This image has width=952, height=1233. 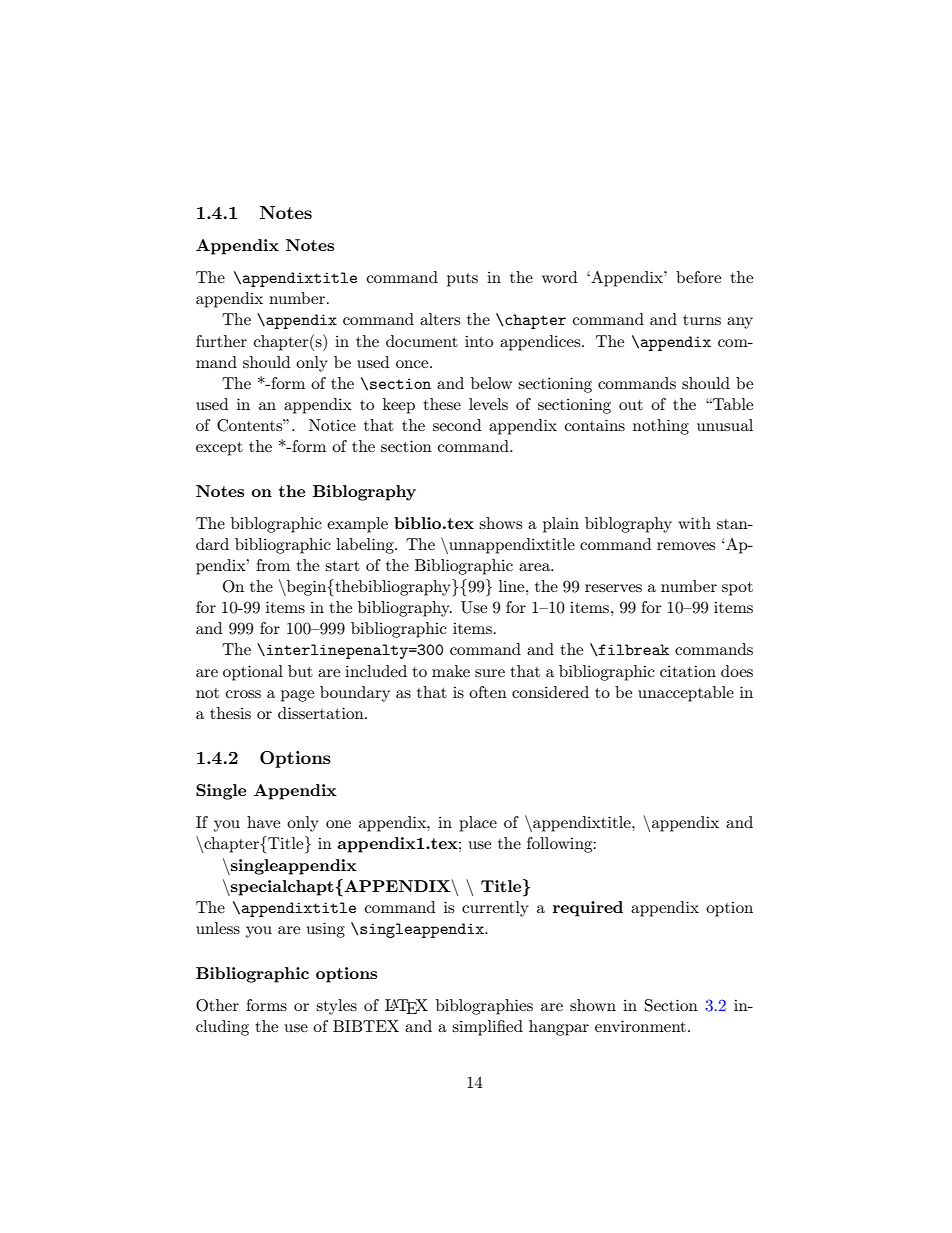 What do you see at coordinates (686, 546) in the image?
I see `removes` at bounding box center [686, 546].
